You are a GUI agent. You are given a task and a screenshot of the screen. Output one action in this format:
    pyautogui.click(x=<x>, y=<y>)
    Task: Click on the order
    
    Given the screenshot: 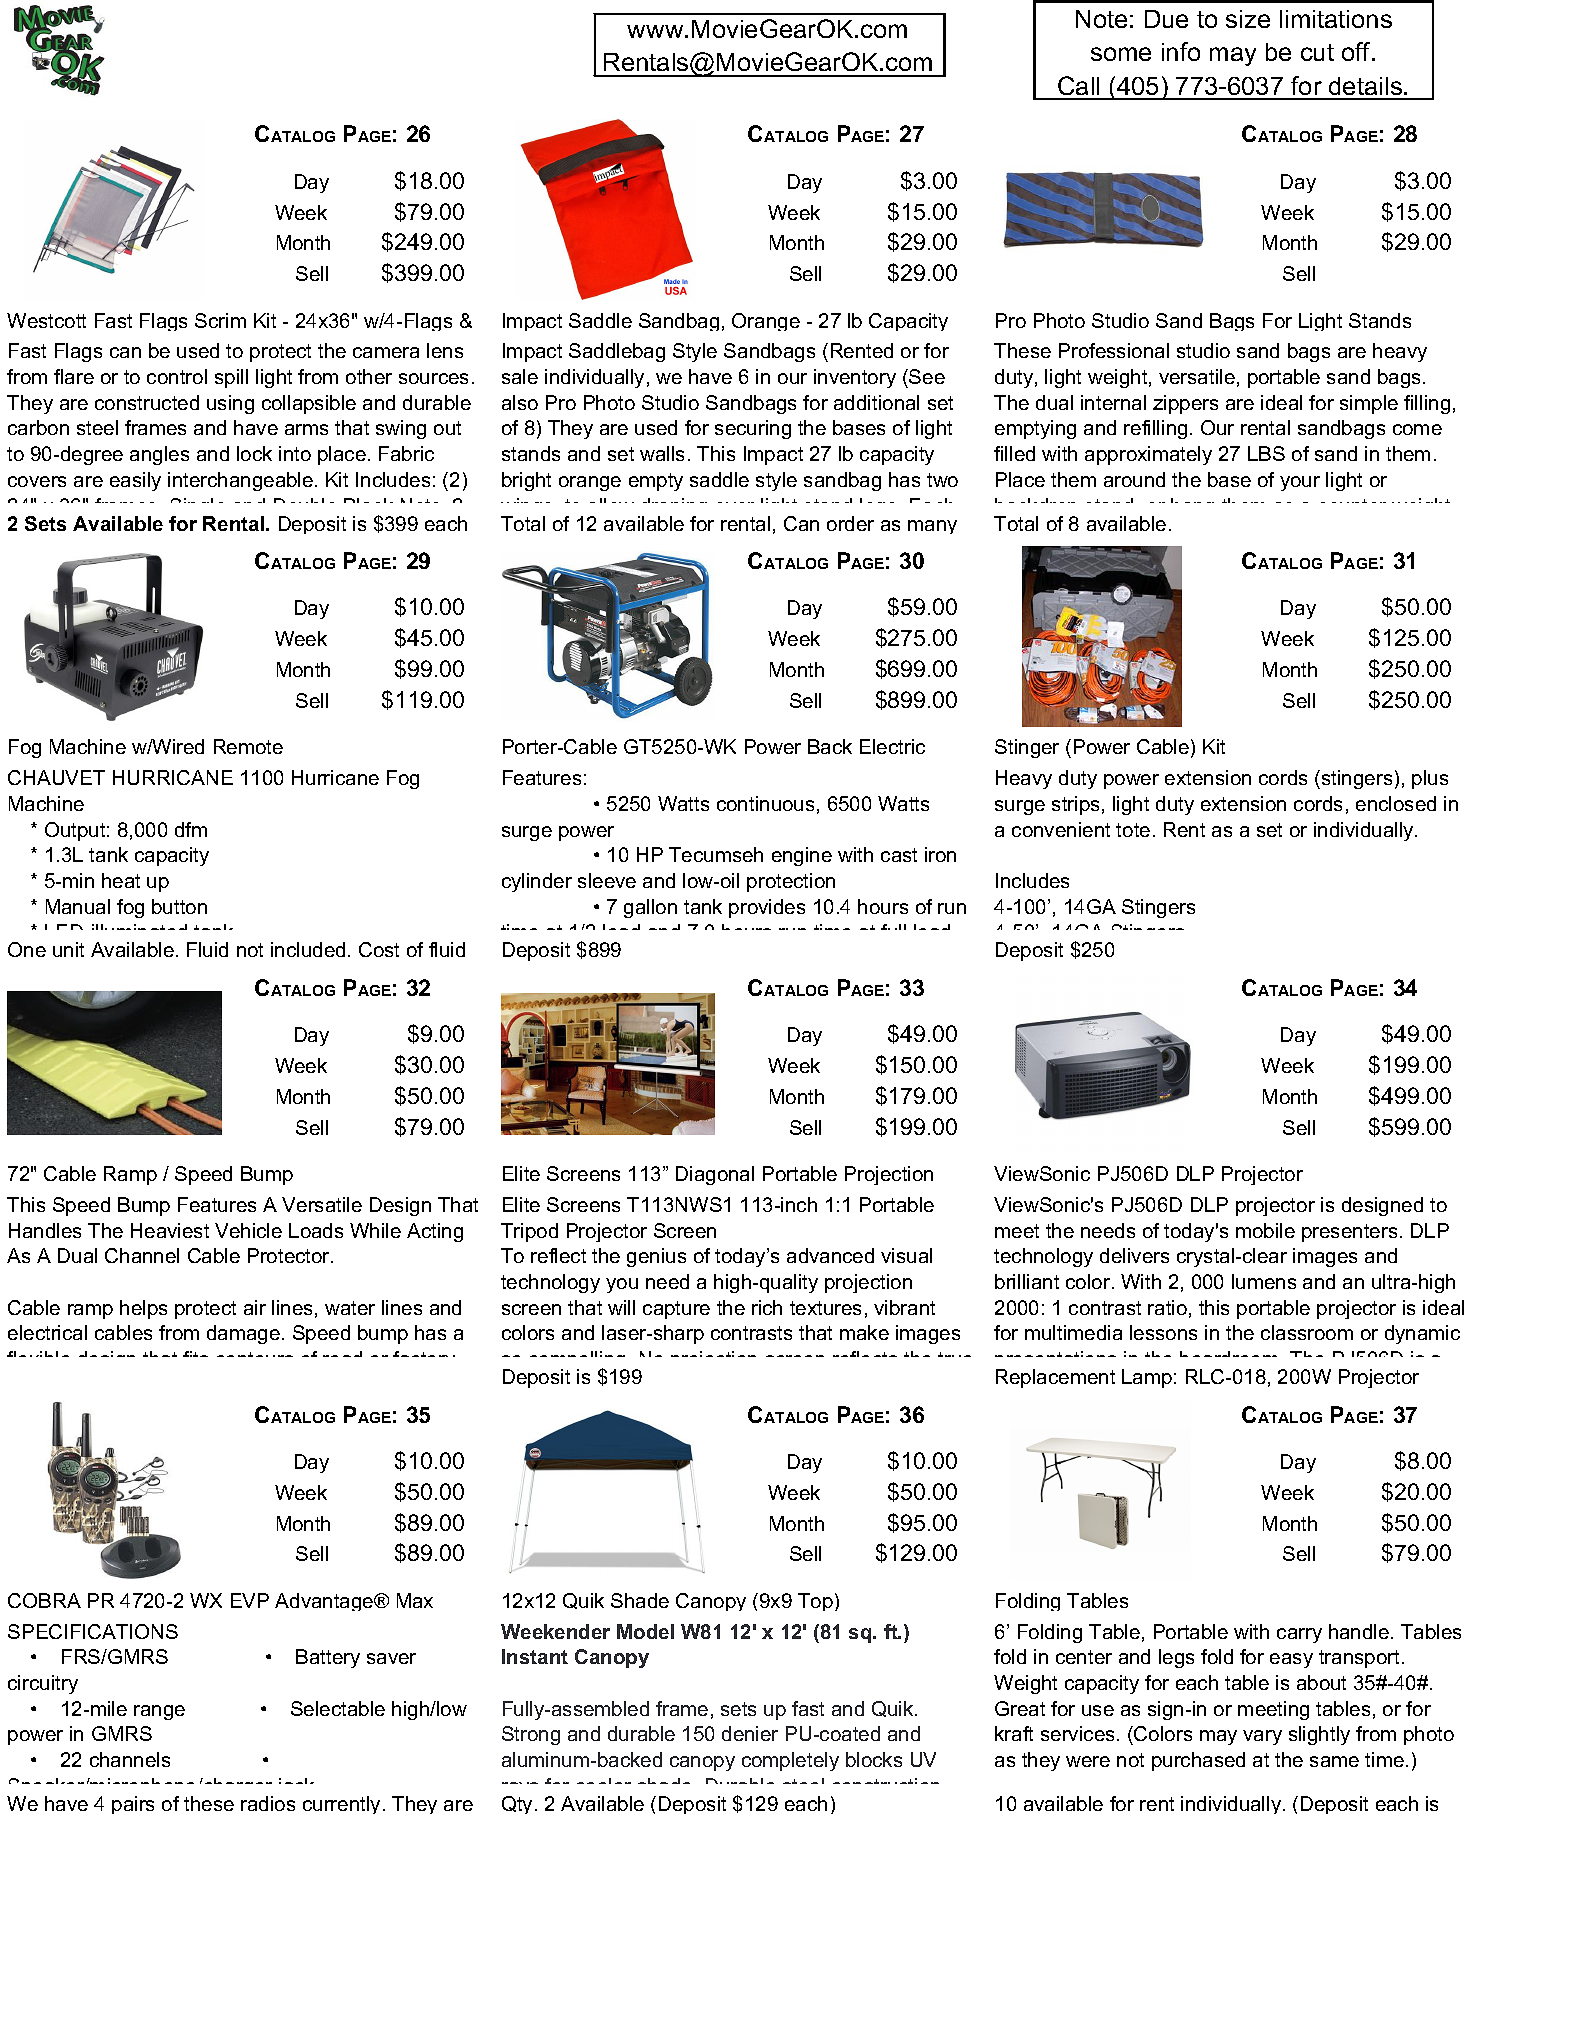 What is the action you would take?
    pyautogui.click(x=850, y=523)
